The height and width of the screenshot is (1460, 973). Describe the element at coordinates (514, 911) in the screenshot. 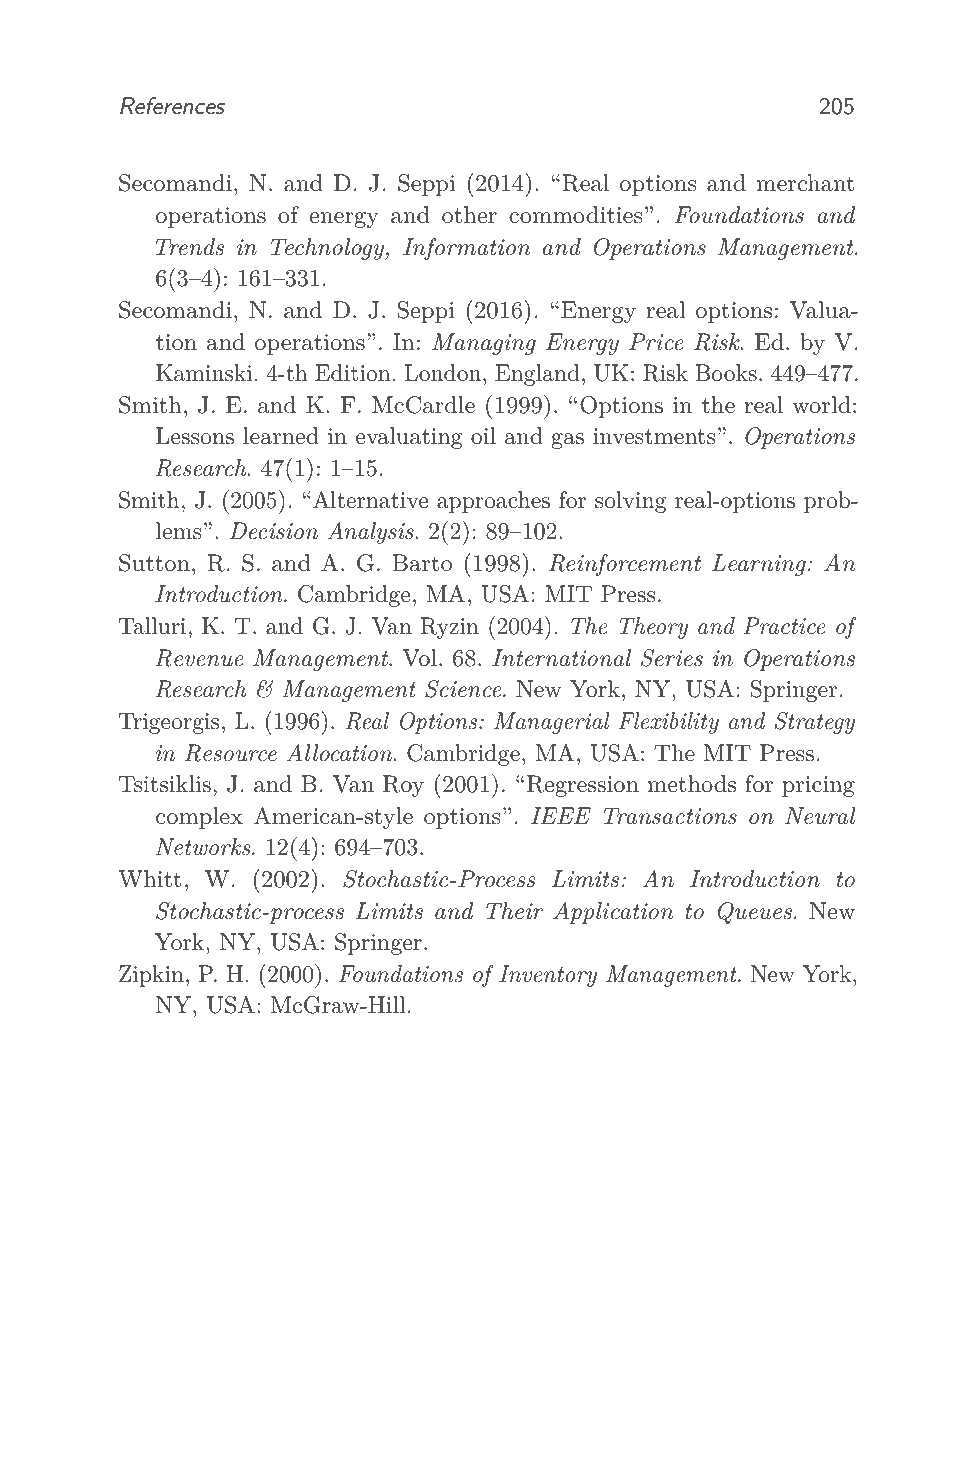

I see `Their` at that location.
